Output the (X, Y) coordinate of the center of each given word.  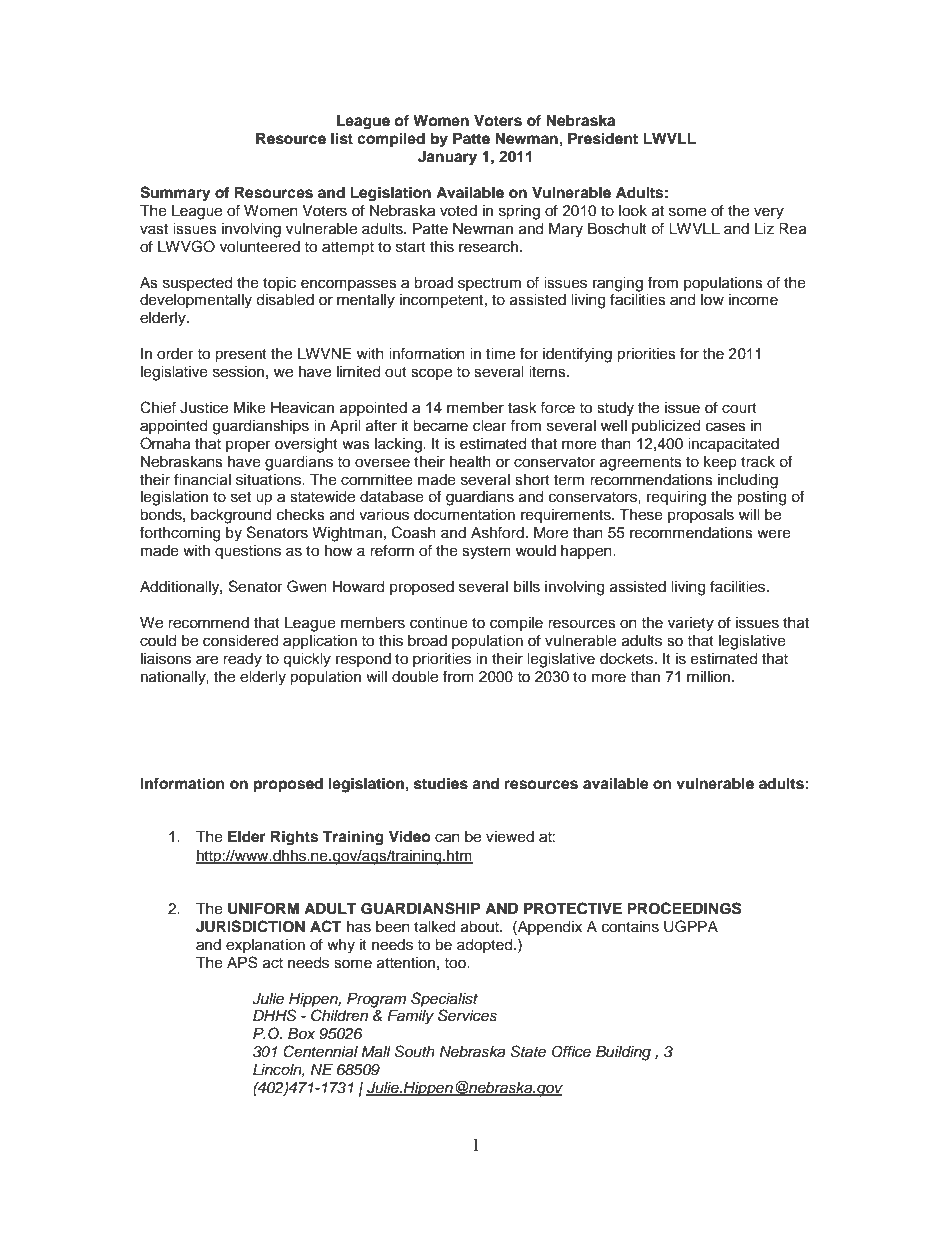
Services (467, 1015)
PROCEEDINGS (684, 908)
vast (154, 229)
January (447, 158)
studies (441, 783)
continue (439, 623)
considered (240, 641)
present (241, 356)
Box (301, 1033)
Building (623, 1053)
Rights (294, 838)
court (739, 408)
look (633, 211)
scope (431, 374)
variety (691, 624)
